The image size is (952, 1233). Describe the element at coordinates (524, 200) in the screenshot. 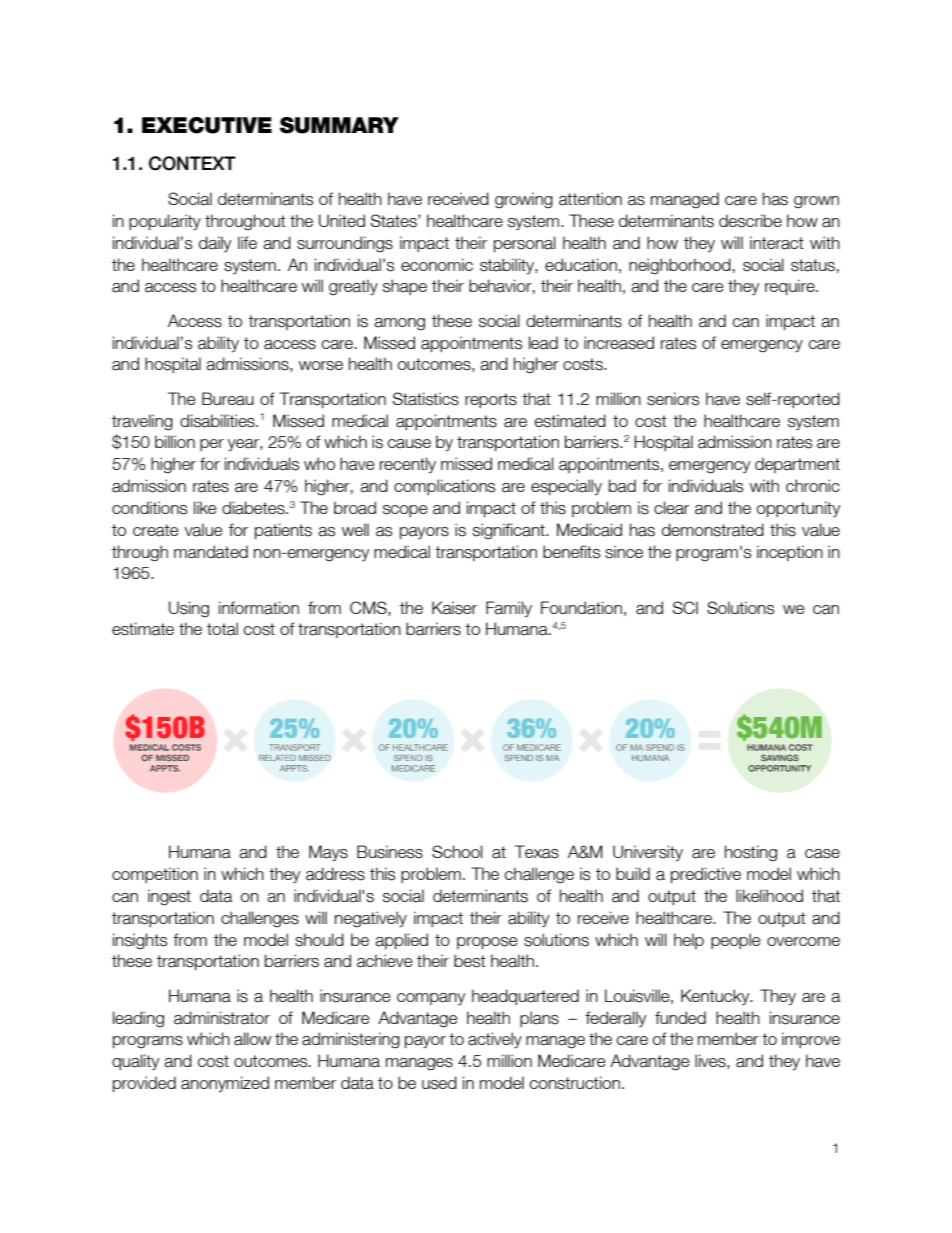

I see `growing` at that location.
